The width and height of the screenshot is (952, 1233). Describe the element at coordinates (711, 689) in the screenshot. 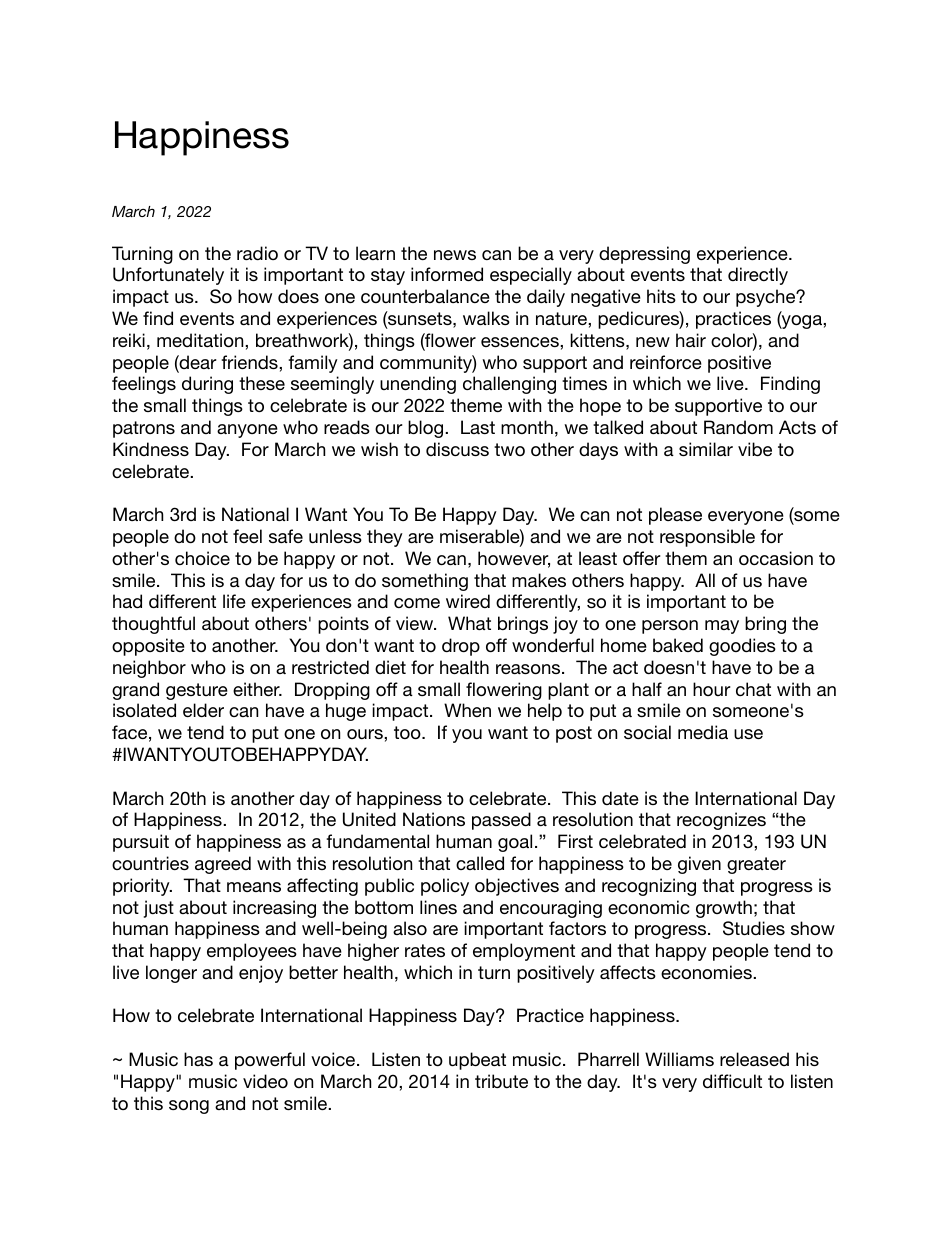

I see `hour` at that location.
